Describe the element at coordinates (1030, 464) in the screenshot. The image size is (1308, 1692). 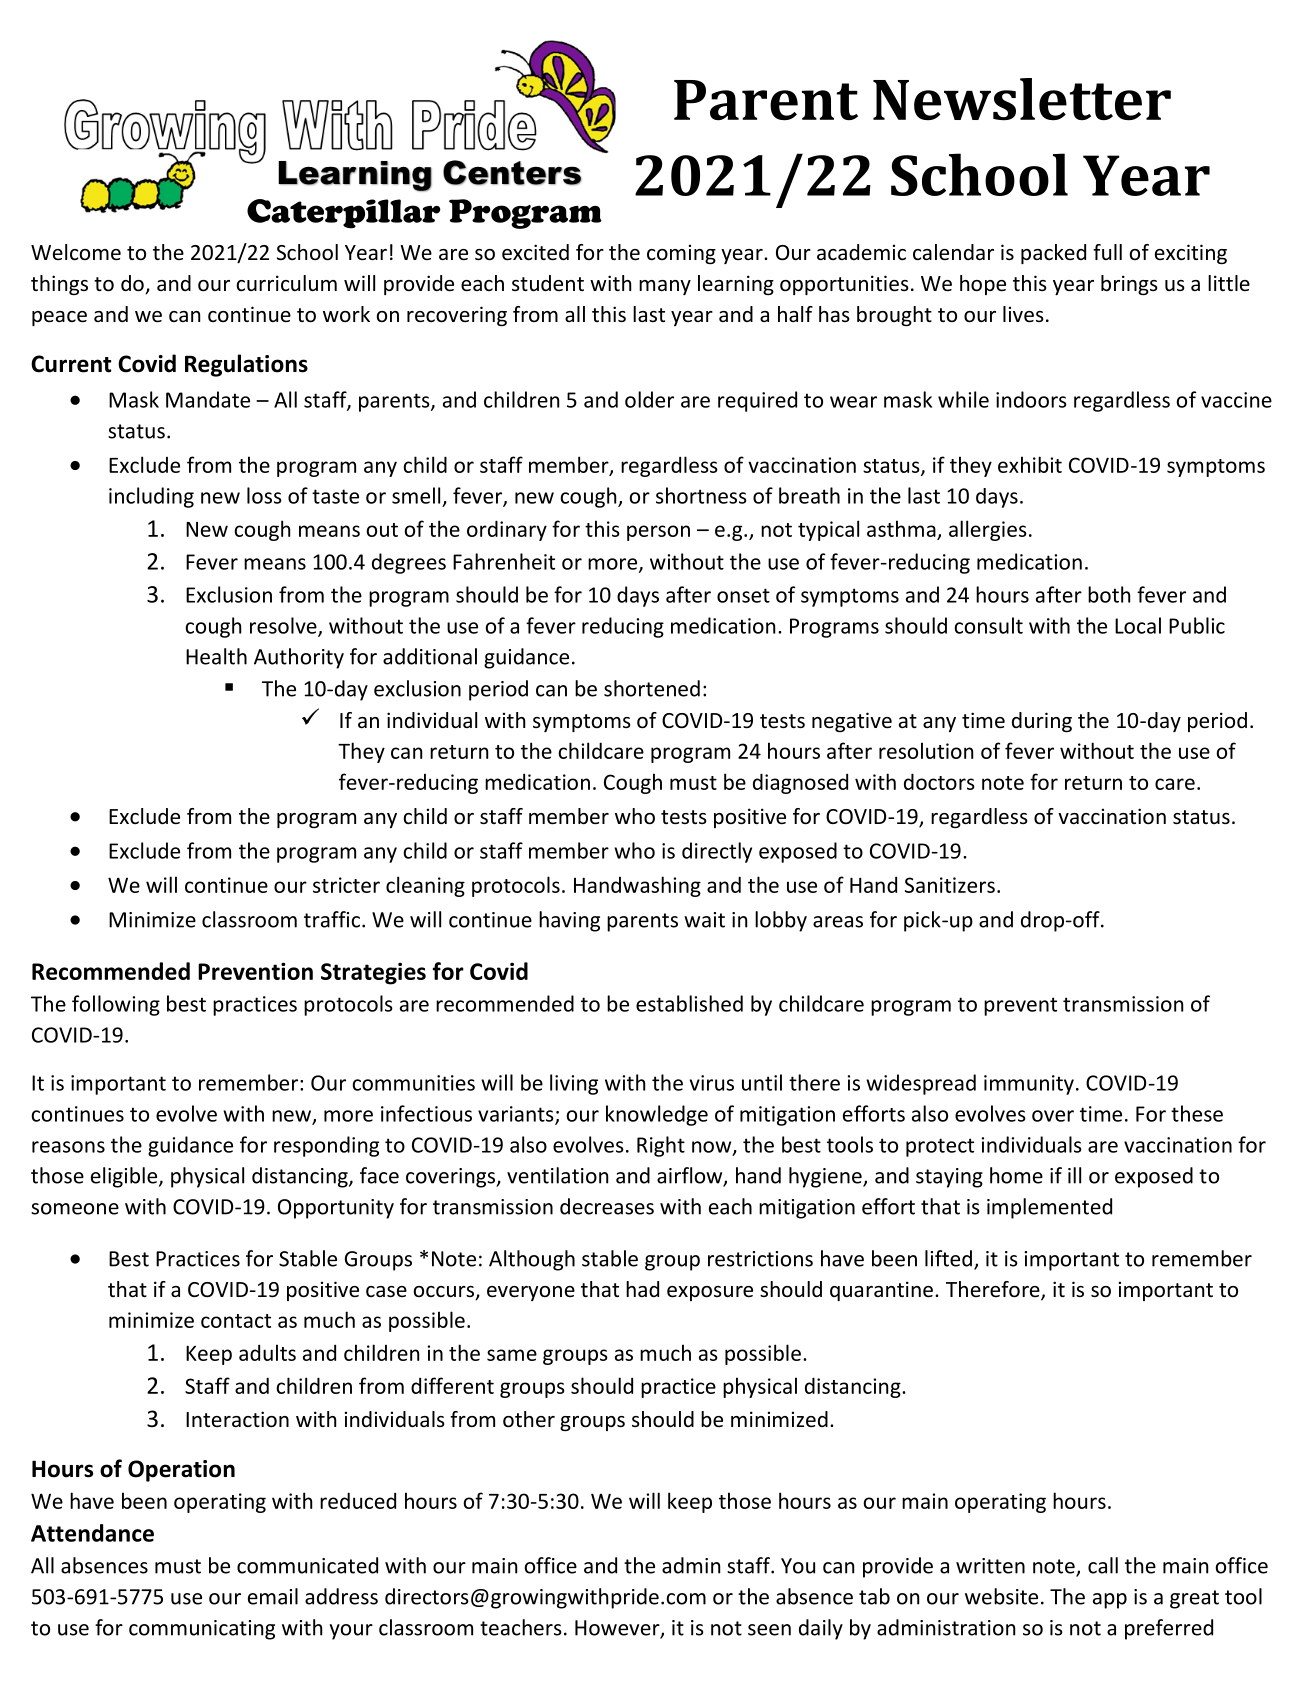
I see `exhibit` at that location.
